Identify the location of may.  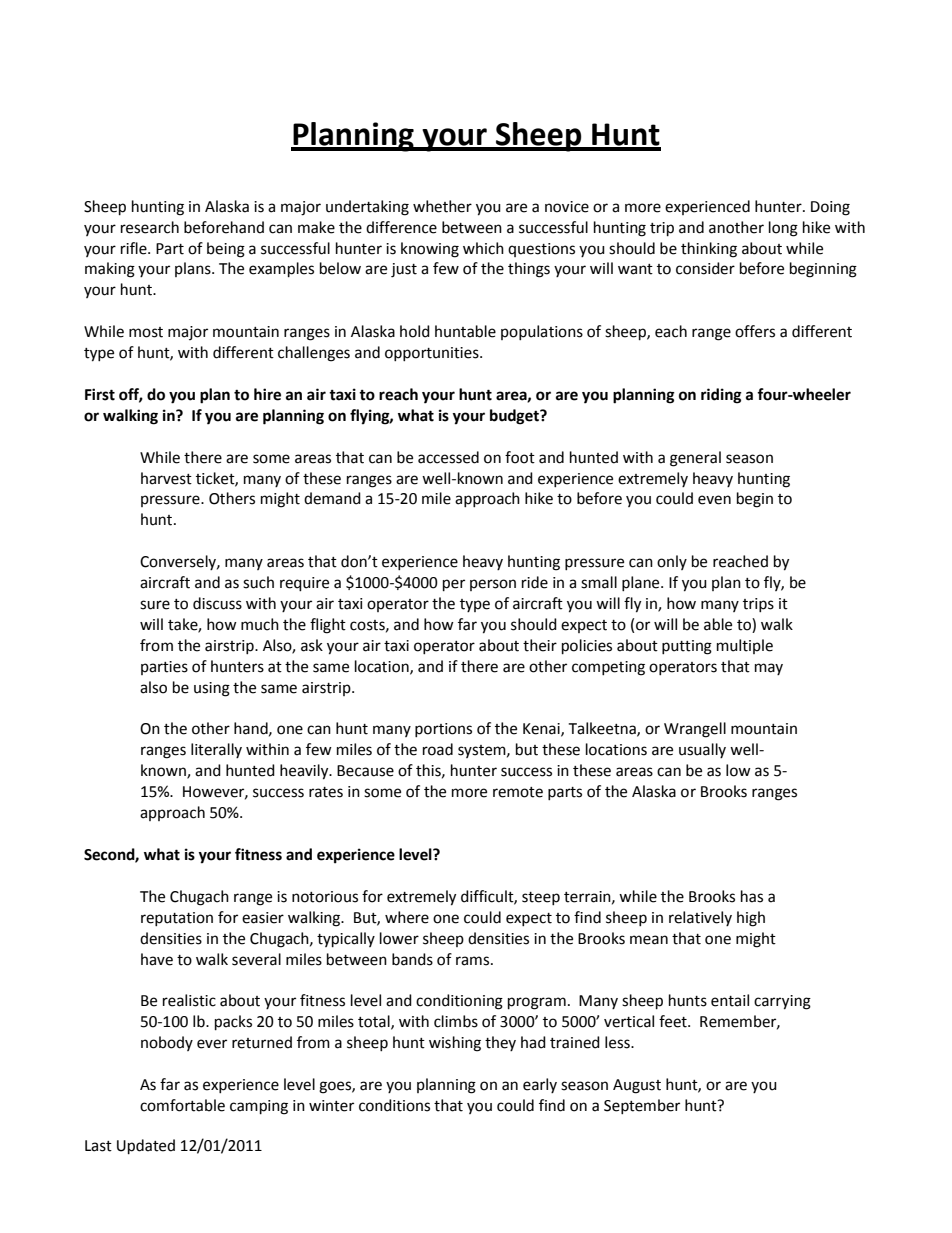
(769, 669).
